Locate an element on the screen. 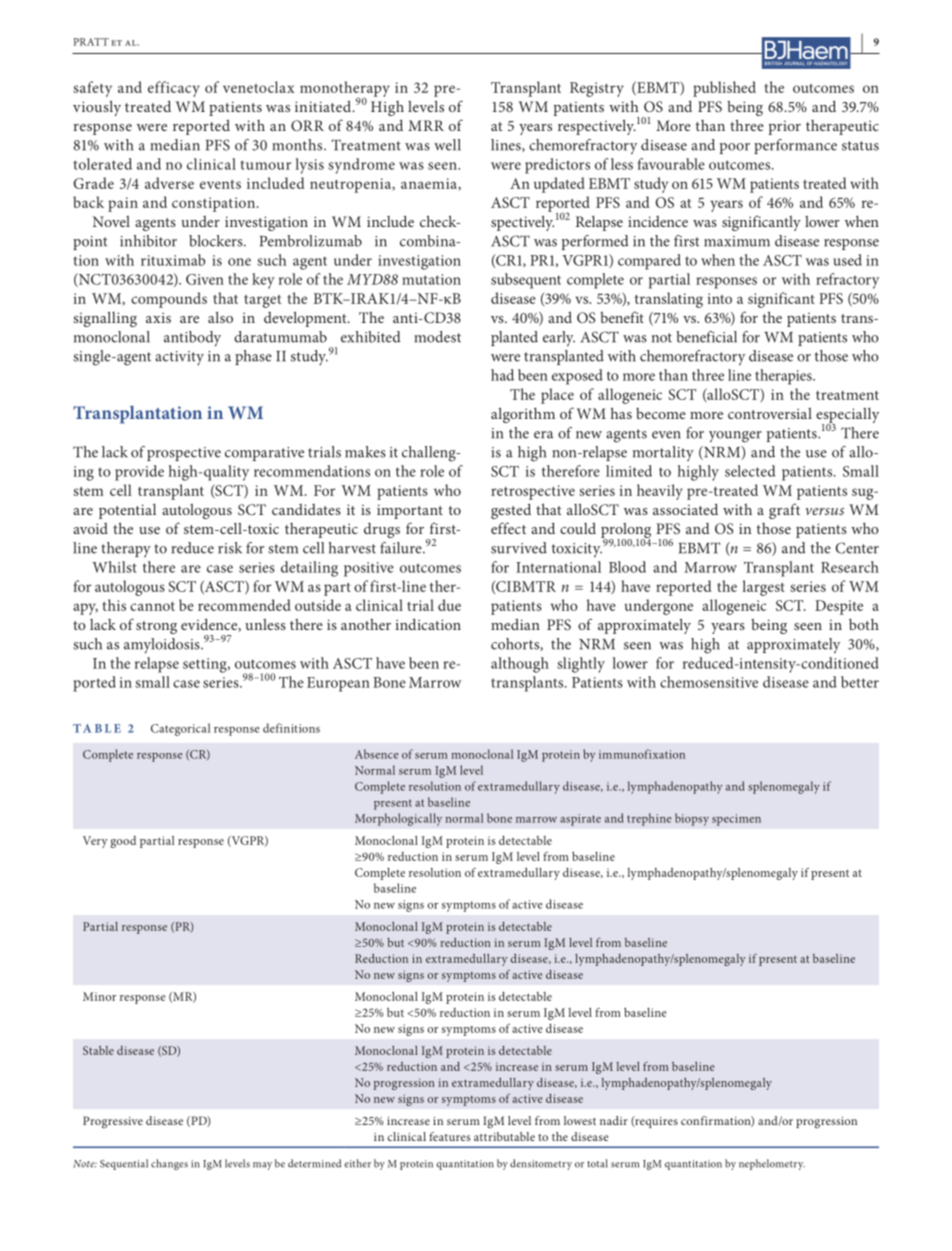  efficacy is located at coordinates (174, 89).
